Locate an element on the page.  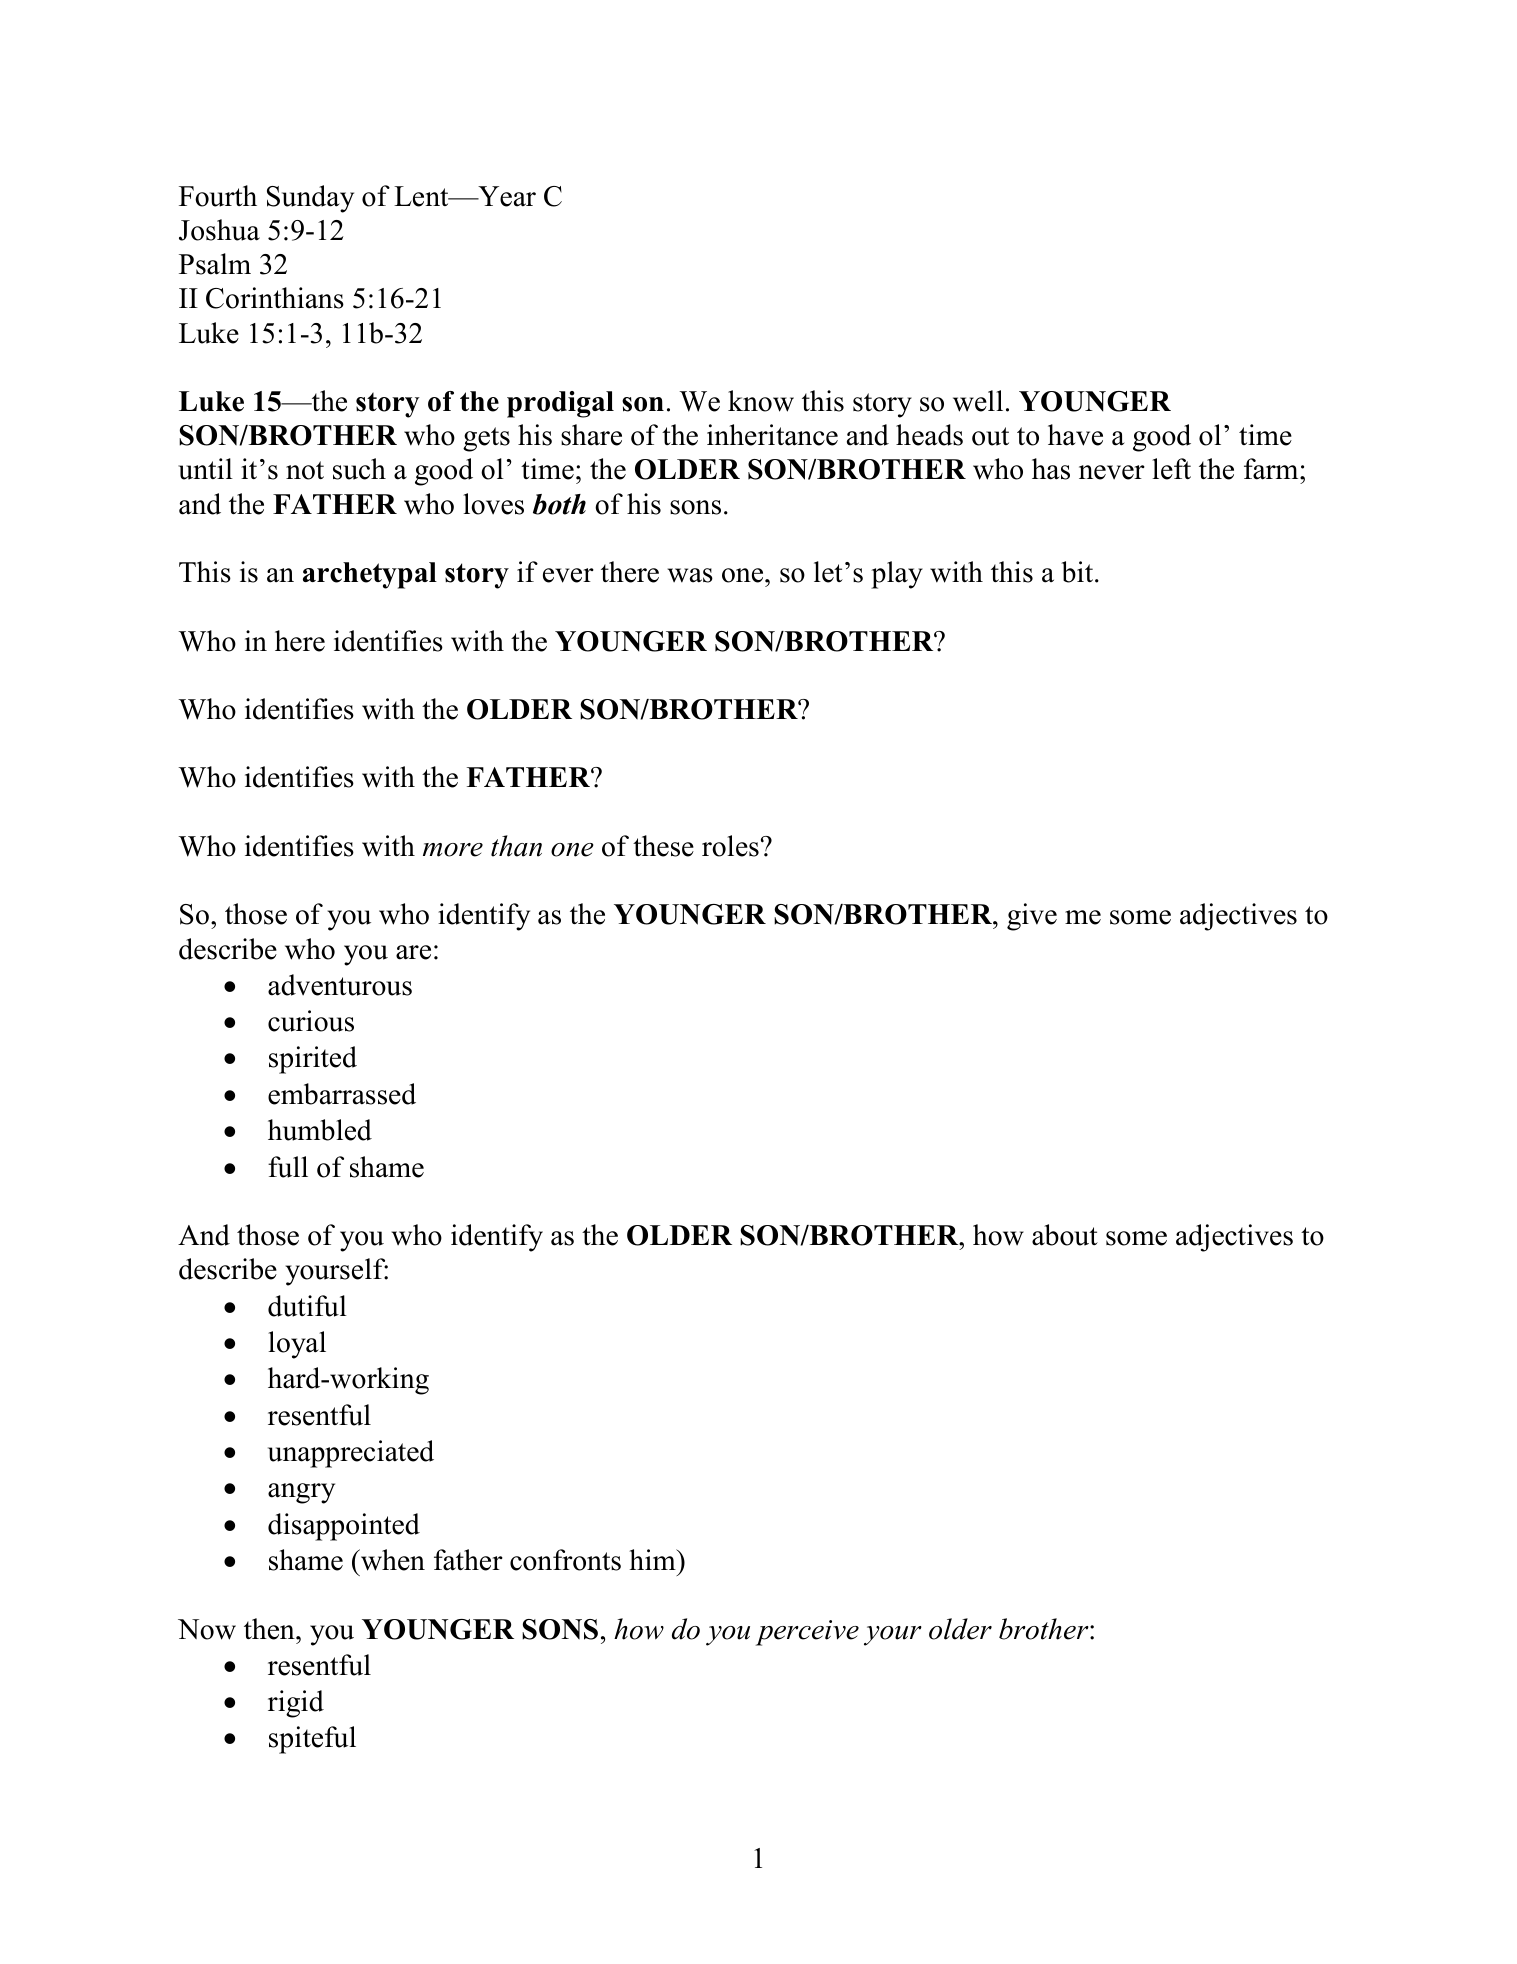
give is located at coordinates (1032, 917).
